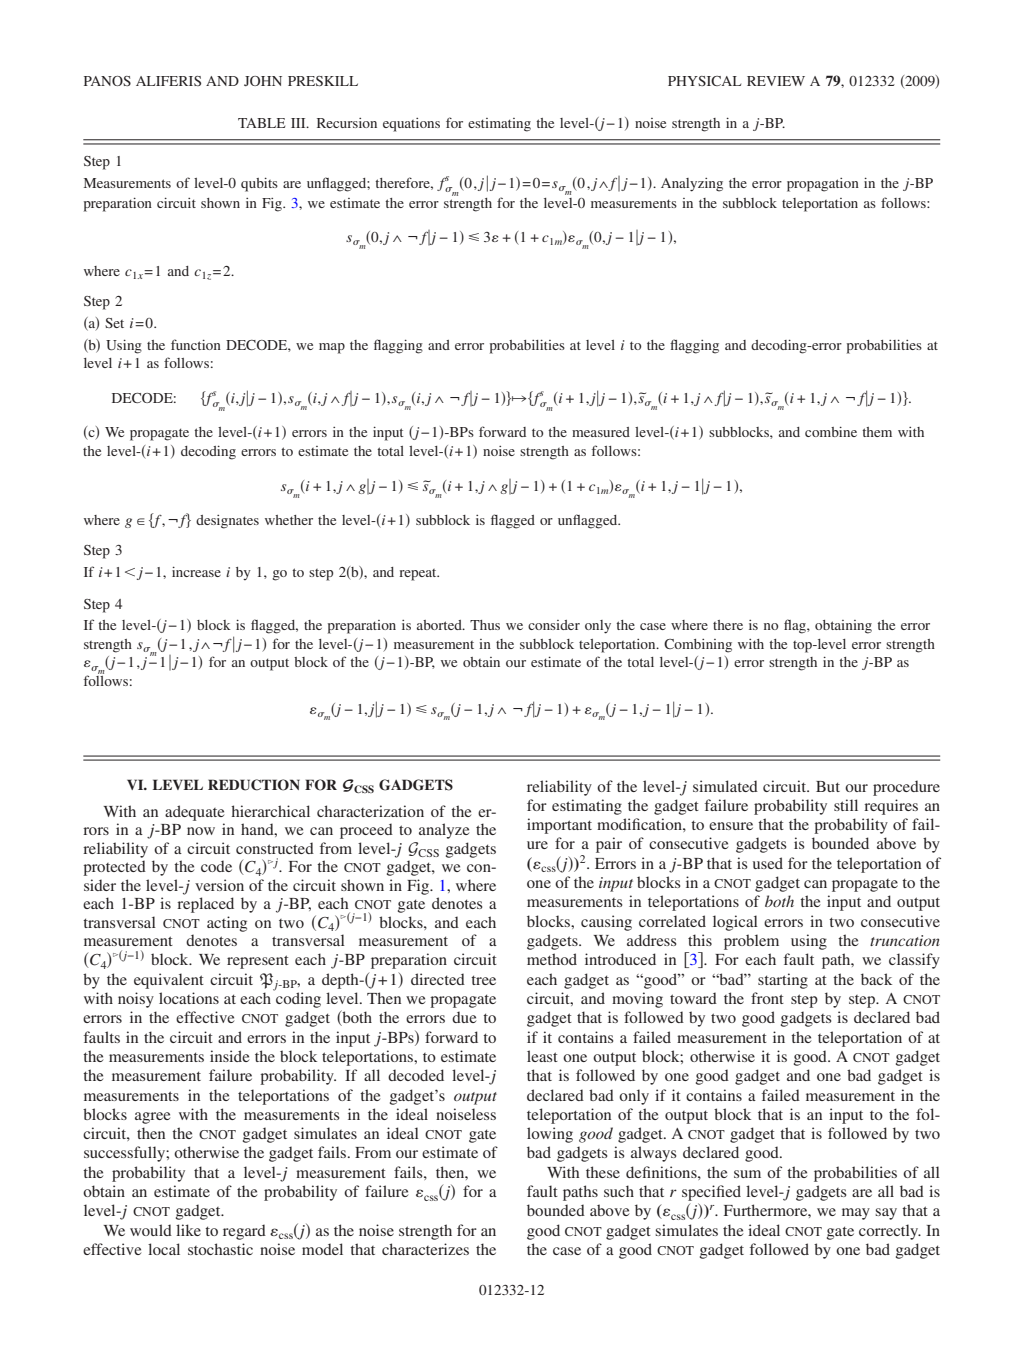  Describe the element at coordinates (856, 1214) in the screenshot. I see `may` at that location.
